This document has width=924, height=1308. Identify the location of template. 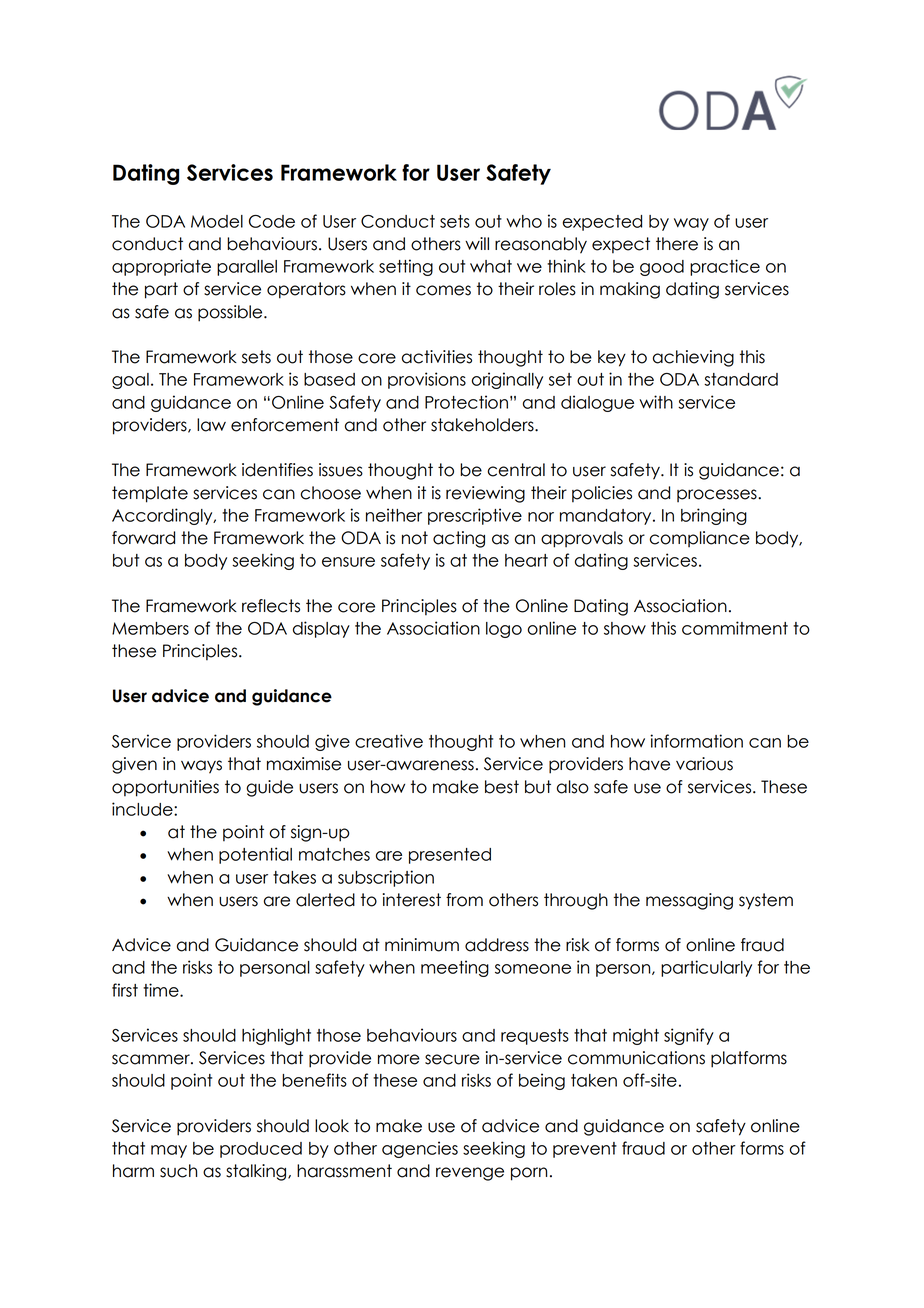
(150, 494).
